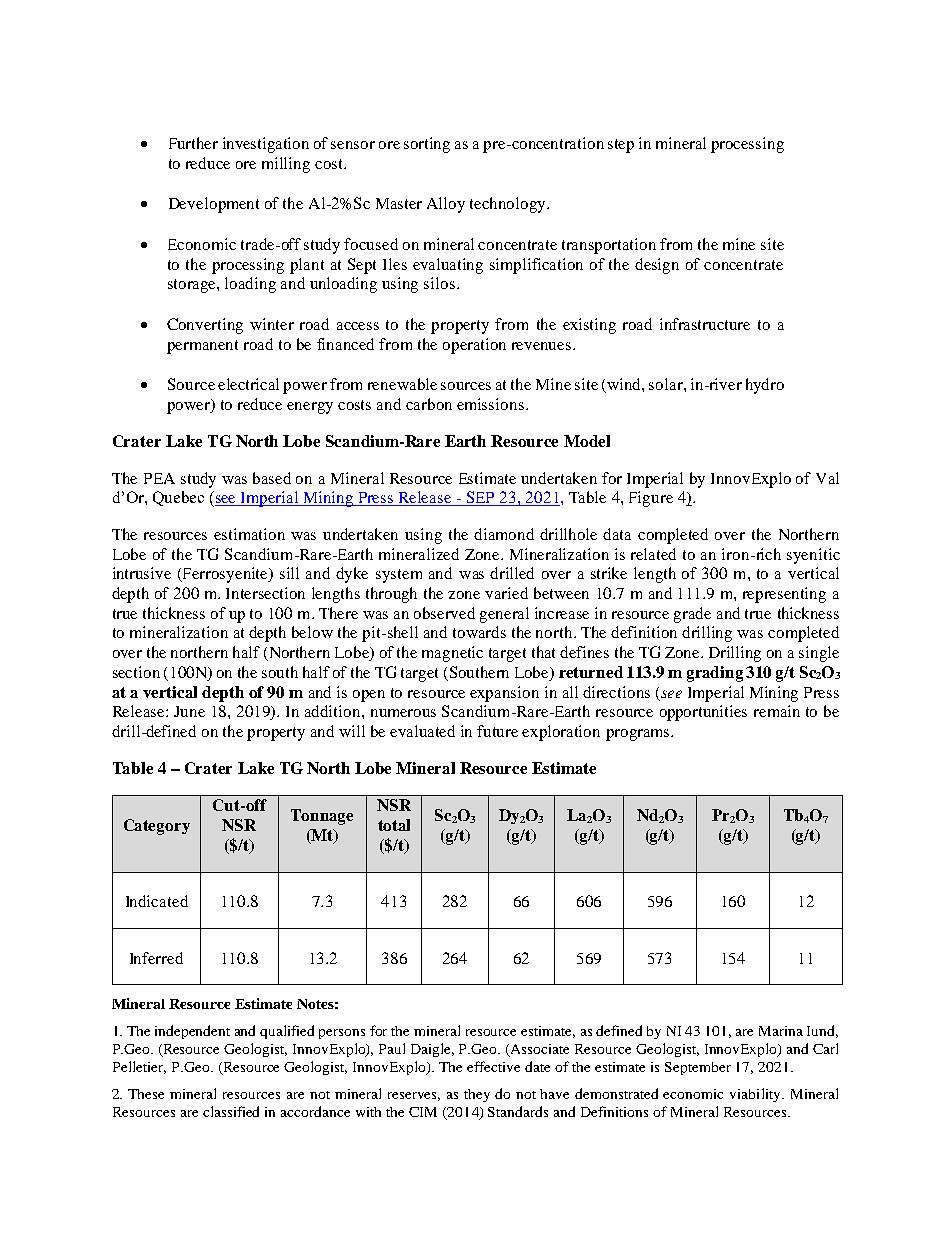 The width and height of the document is (952, 1233). I want to click on Category, so click(157, 827).
